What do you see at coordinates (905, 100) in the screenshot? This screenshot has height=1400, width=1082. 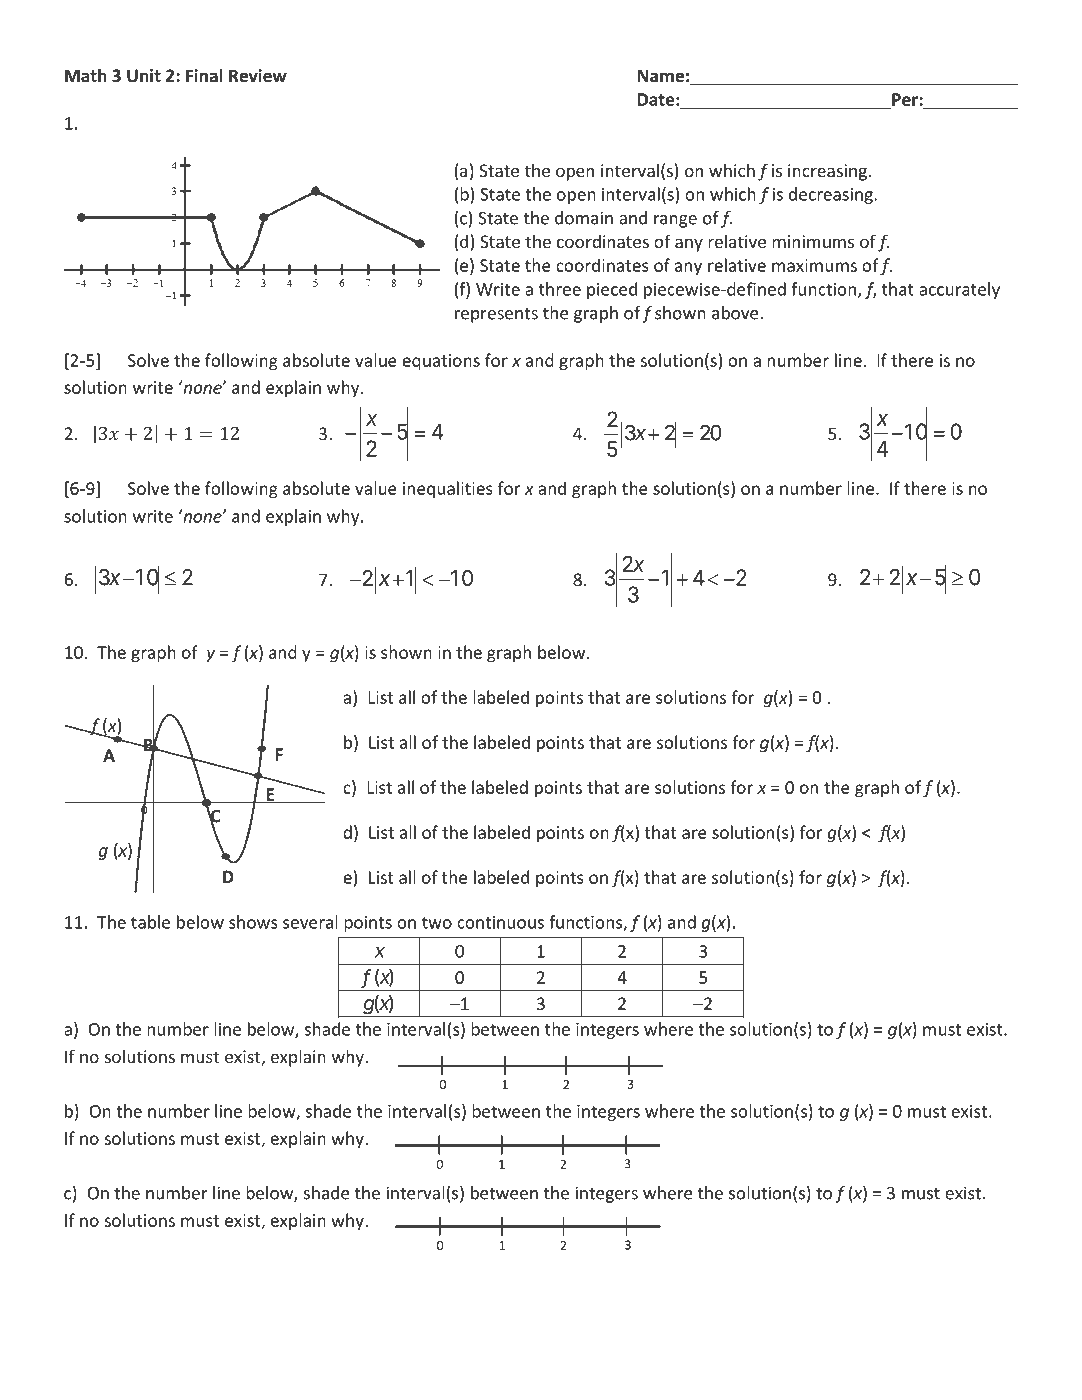 I see `Per` at bounding box center [905, 100].
